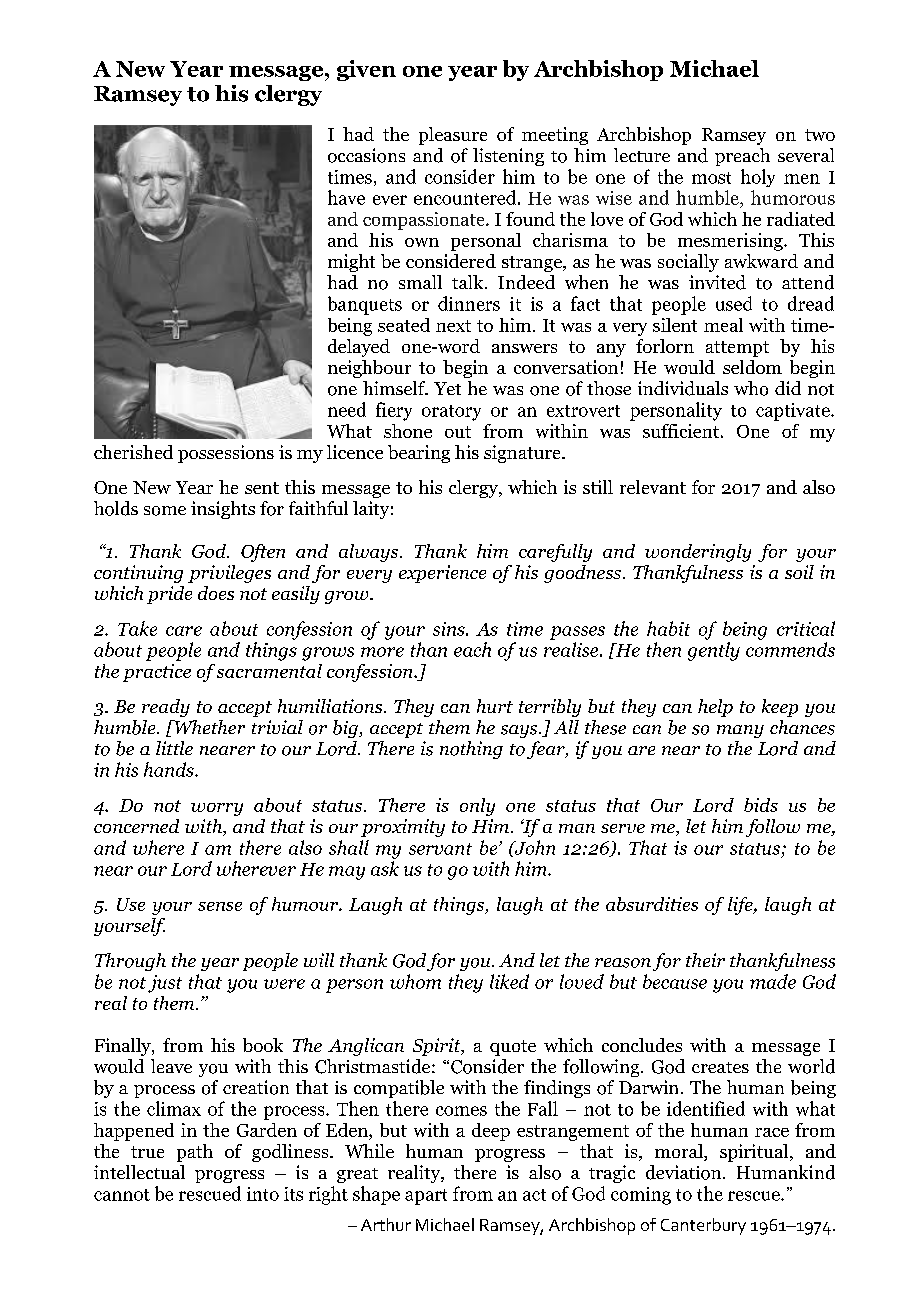  What do you see at coordinates (426, 1197) in the document?
I see `apart` at bounding box center [426, 1197].
